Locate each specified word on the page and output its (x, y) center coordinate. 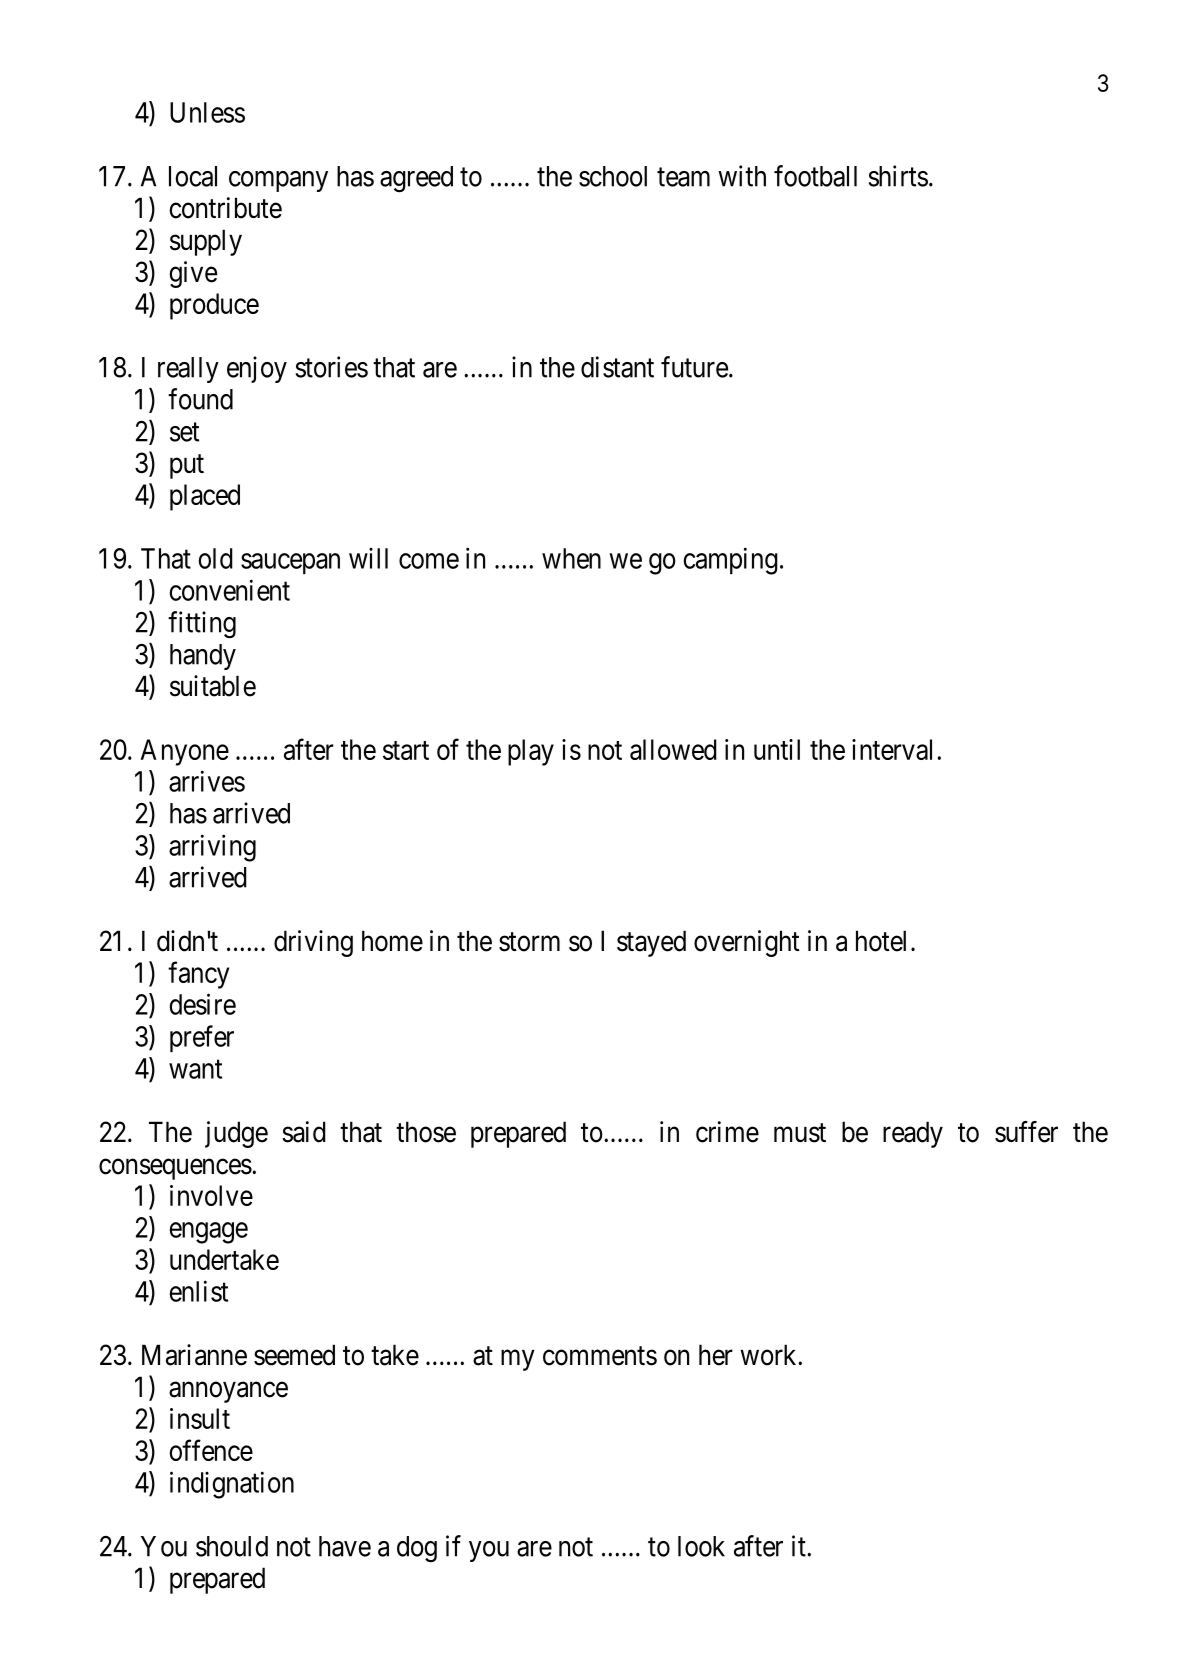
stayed (651, 943)
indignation (232, 1485)
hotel (881, 941)
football (815, 176)
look (701, 1546)
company (278, 181)
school (613, 176)
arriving (212, 848)
